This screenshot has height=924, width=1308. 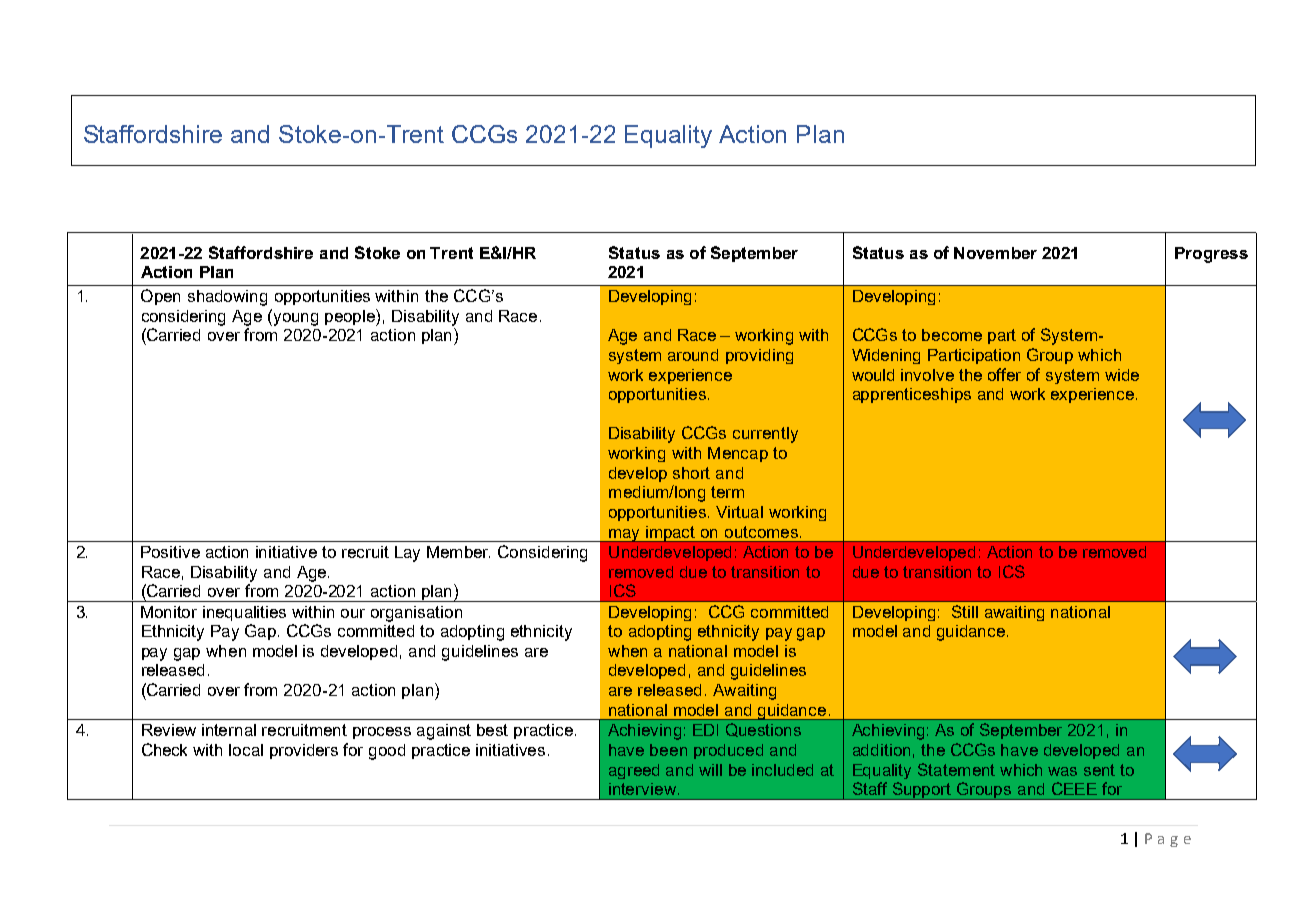 What do you see at coordinates (1211, 255) in the screenshot?
I see `Progress` at bounding box center [1211, 255].
